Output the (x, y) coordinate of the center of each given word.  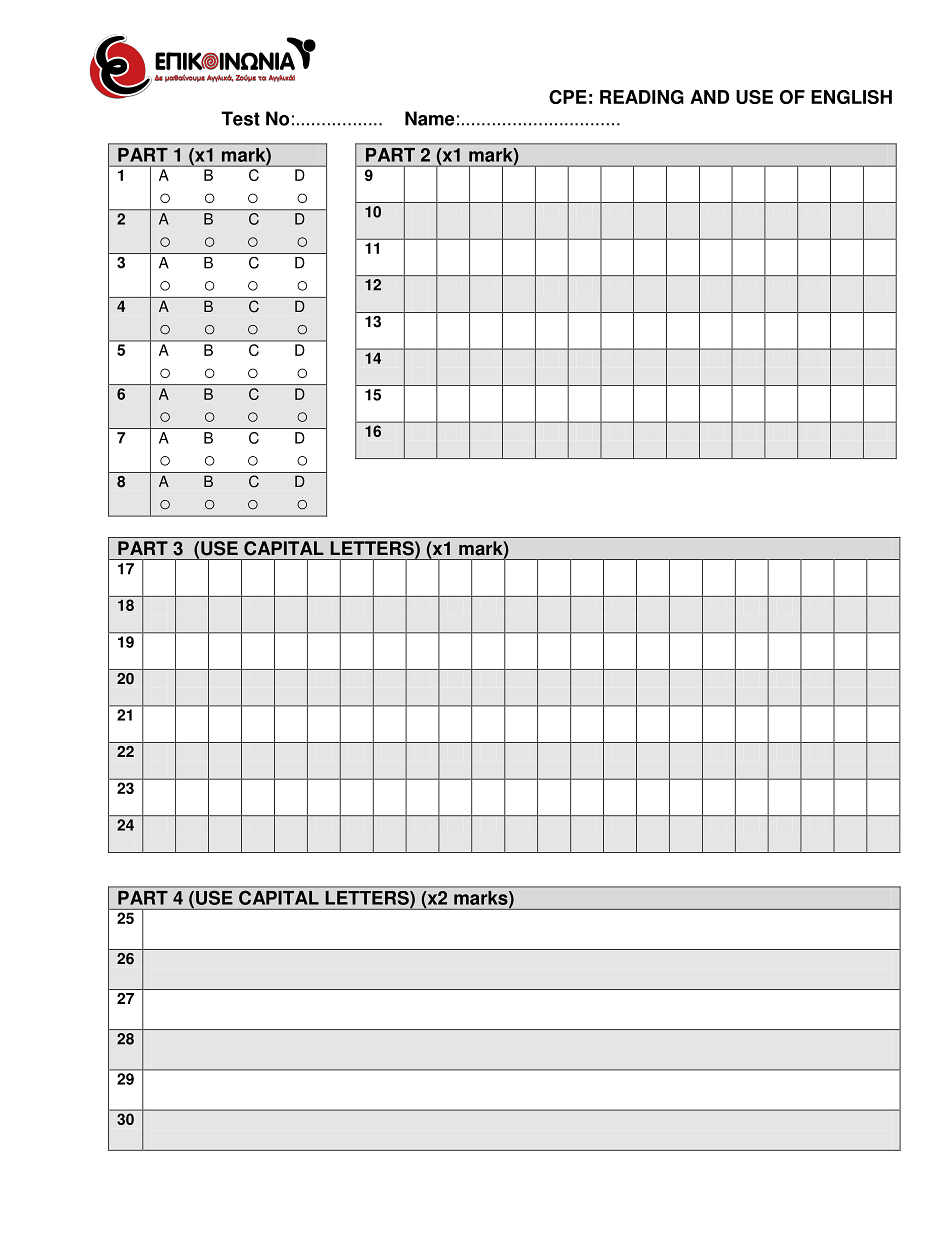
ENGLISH (851, 97)
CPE (568, 97)
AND (709, 97)
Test (240, 118)
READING (642, 97)
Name (430, 118)
